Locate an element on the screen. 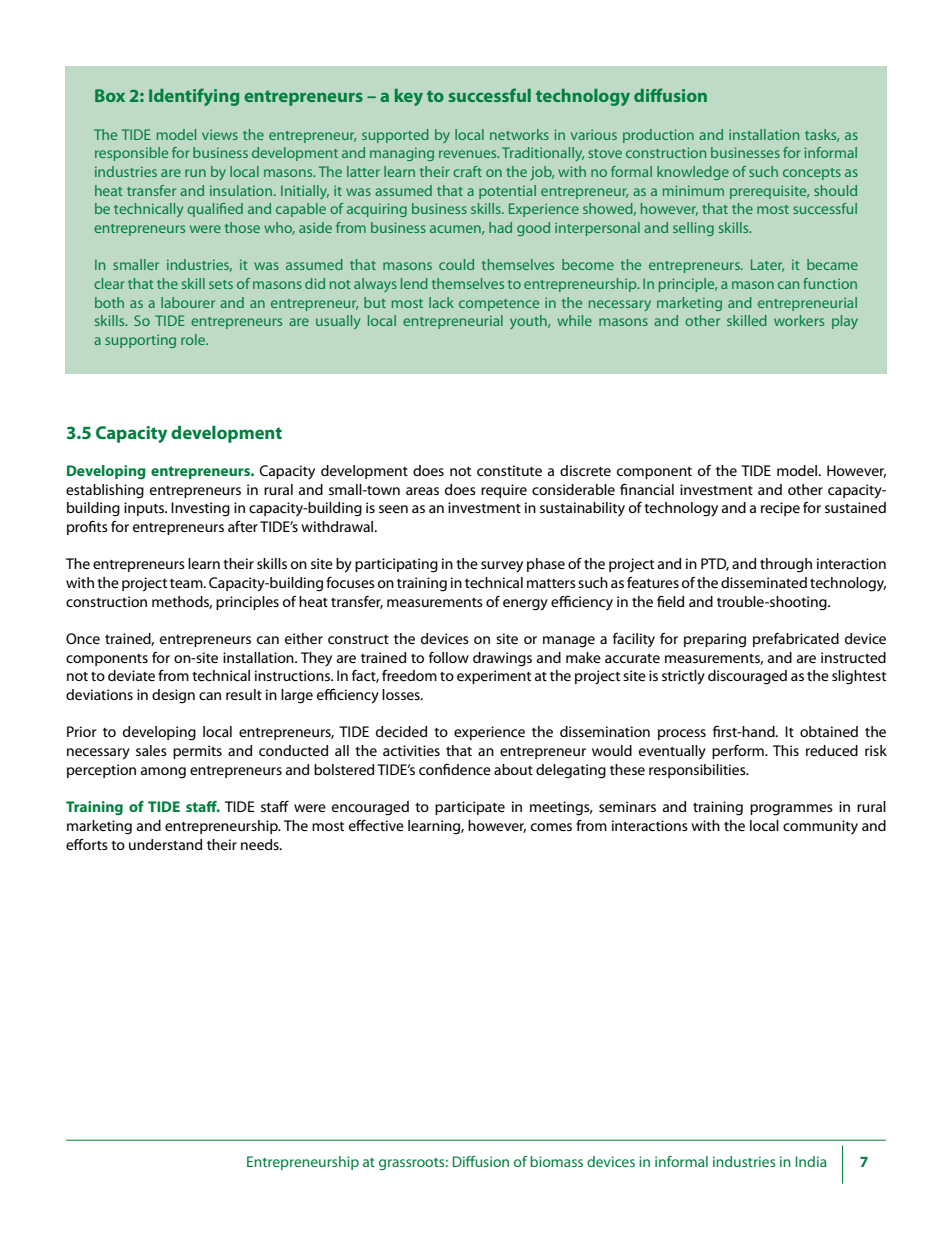 The height and width of the screenshot is (1233, 952). participate is located at coordinates (470, 808).
